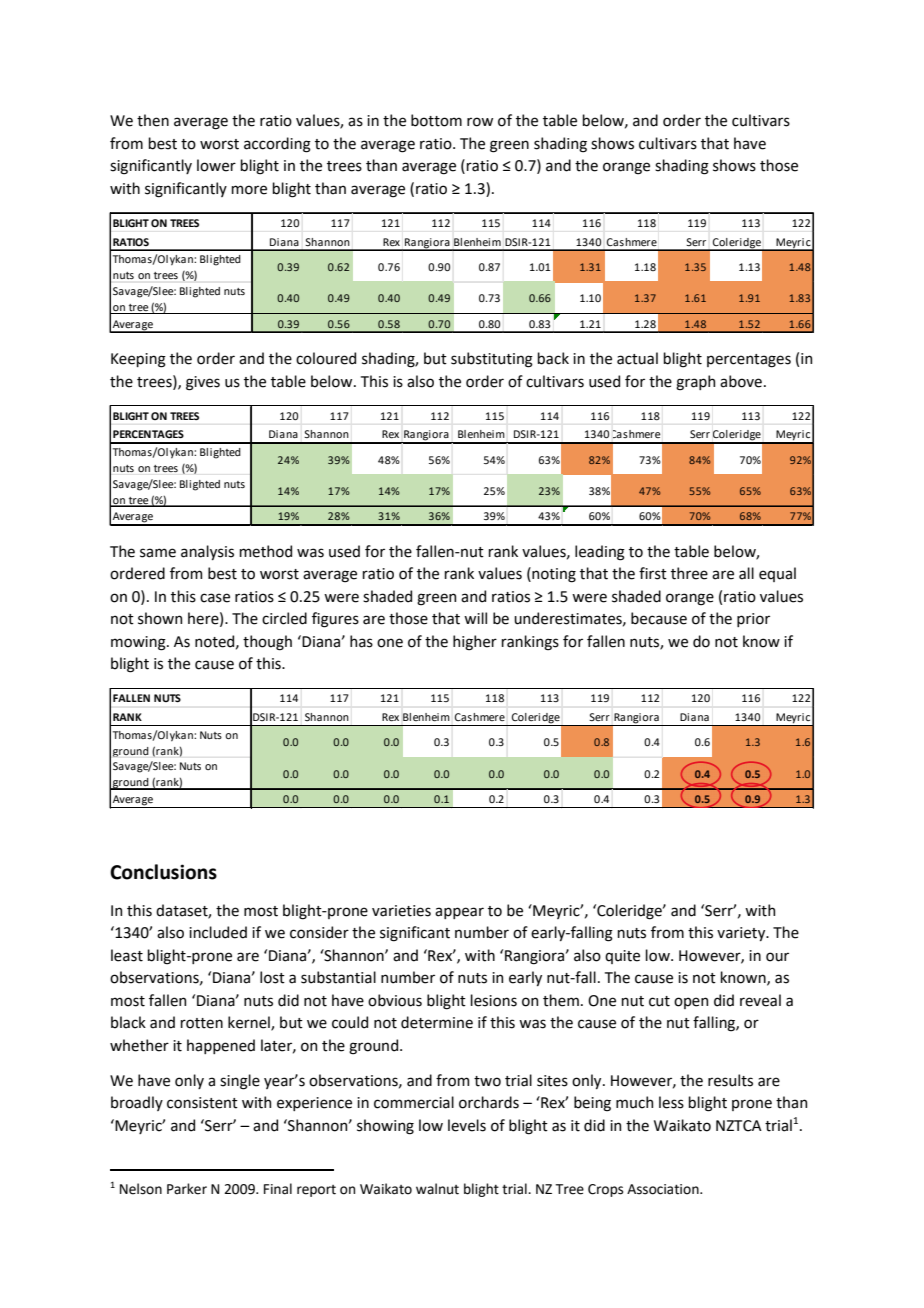 This document has width=924, height=1308. What do you see at coordinates (187, 1189) in the document?
I see `Parker` at bounding box center [187, 1189].
